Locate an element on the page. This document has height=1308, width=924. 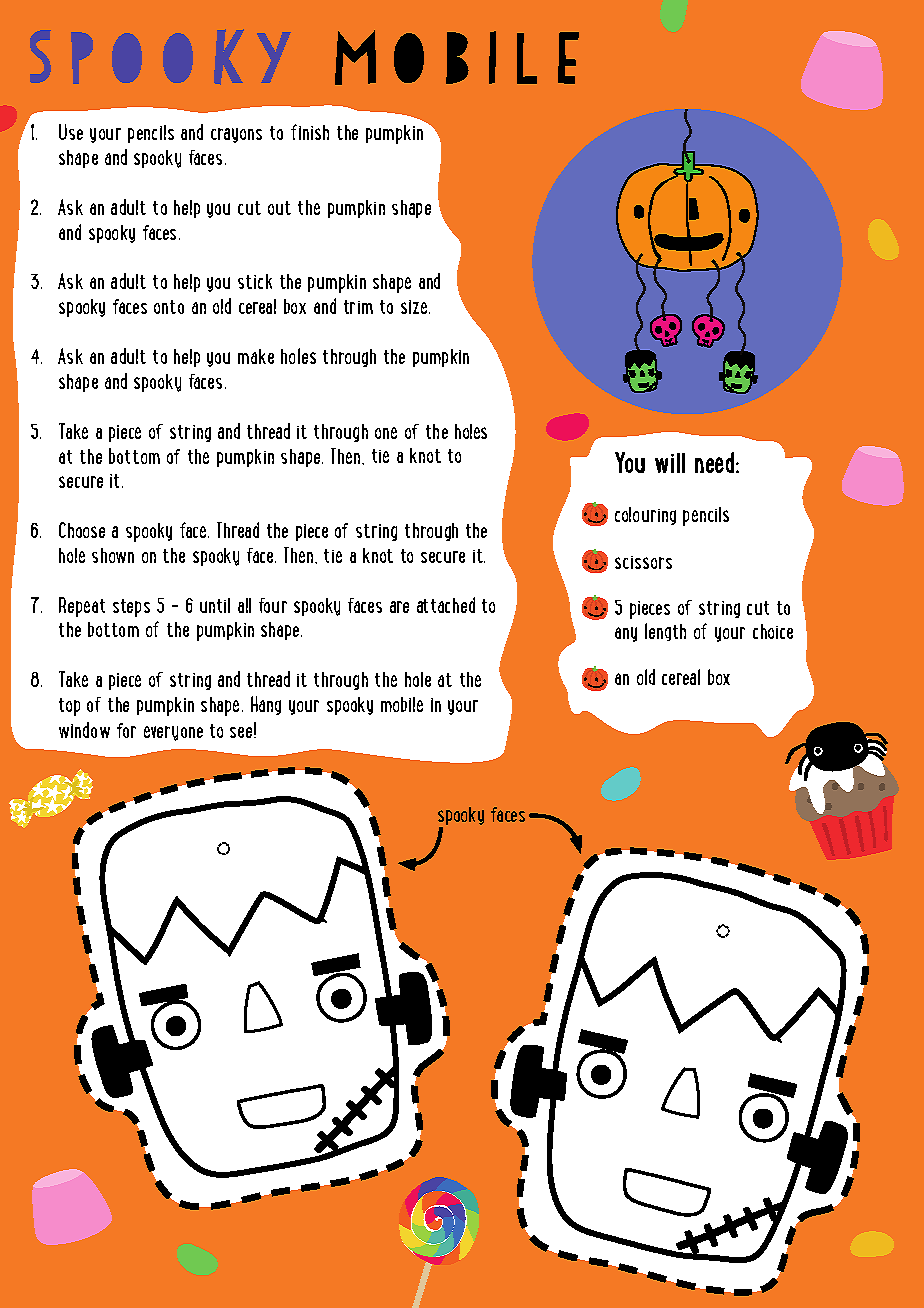
finish is located at coordinates (310, 132).
